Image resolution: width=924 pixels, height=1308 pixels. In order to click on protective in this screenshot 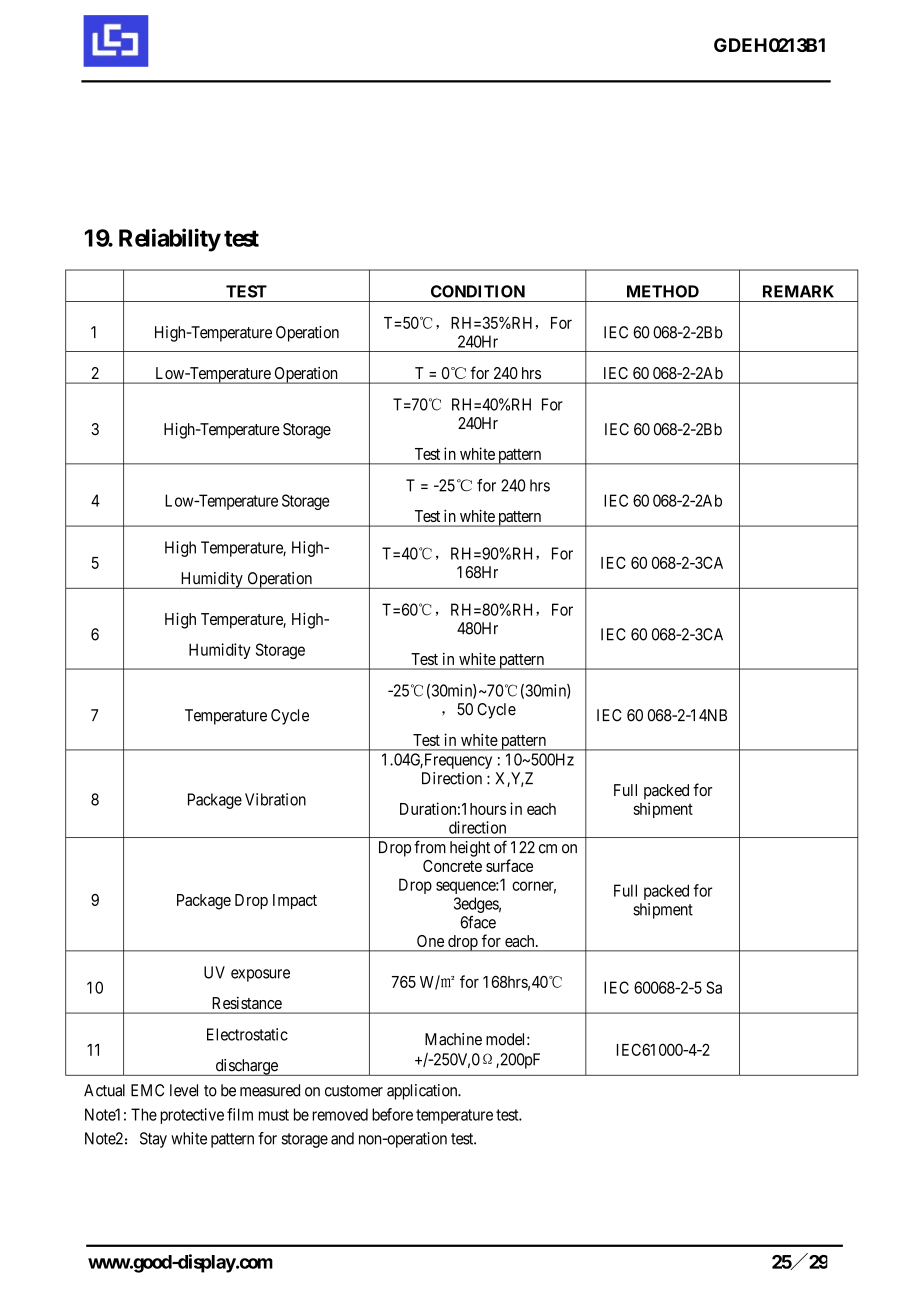, I will do `click(192, 1116)`.
